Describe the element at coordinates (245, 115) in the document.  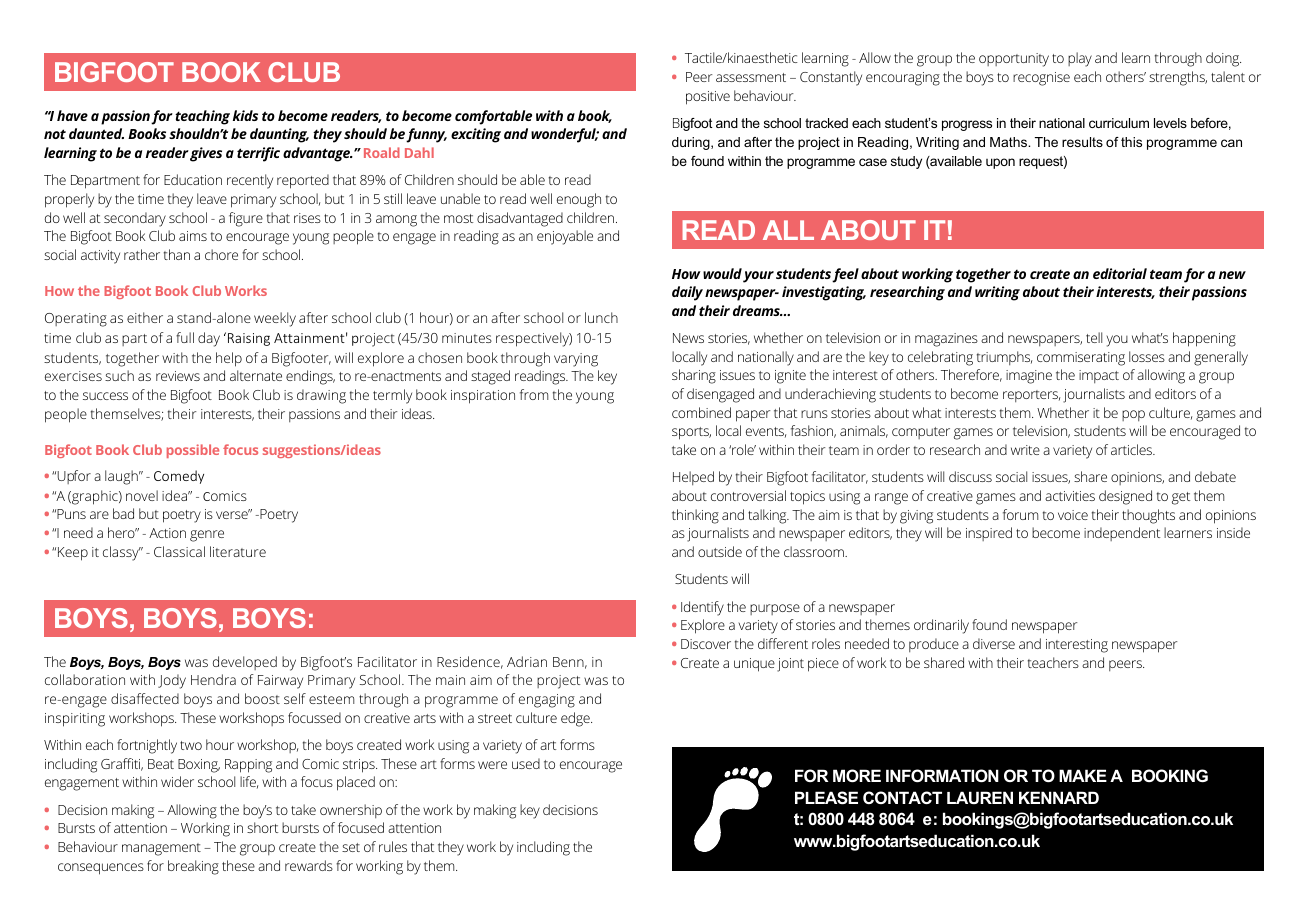
I see `kids` at that location.
